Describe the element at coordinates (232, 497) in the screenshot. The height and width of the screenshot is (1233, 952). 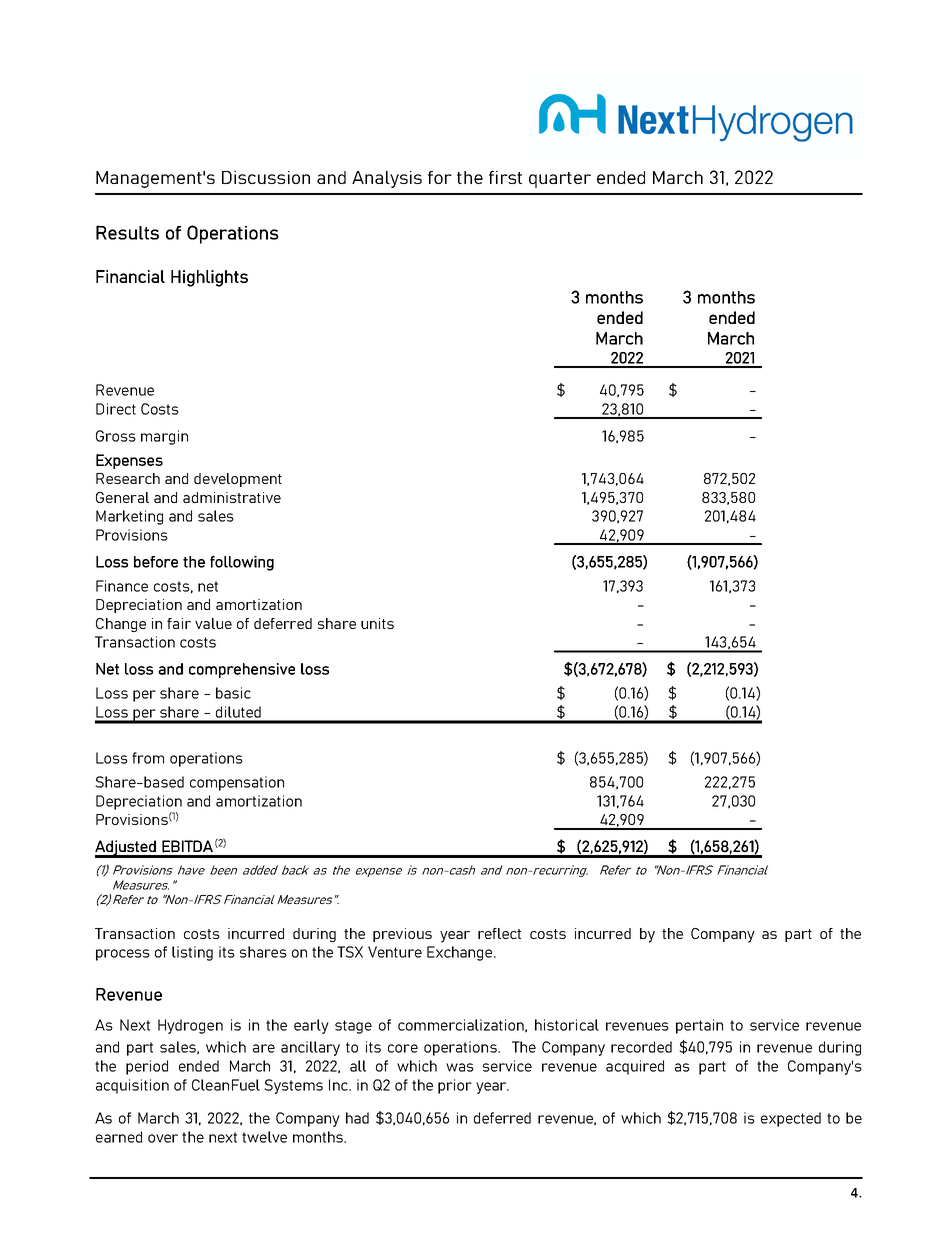
I see `administrative` at that location.
